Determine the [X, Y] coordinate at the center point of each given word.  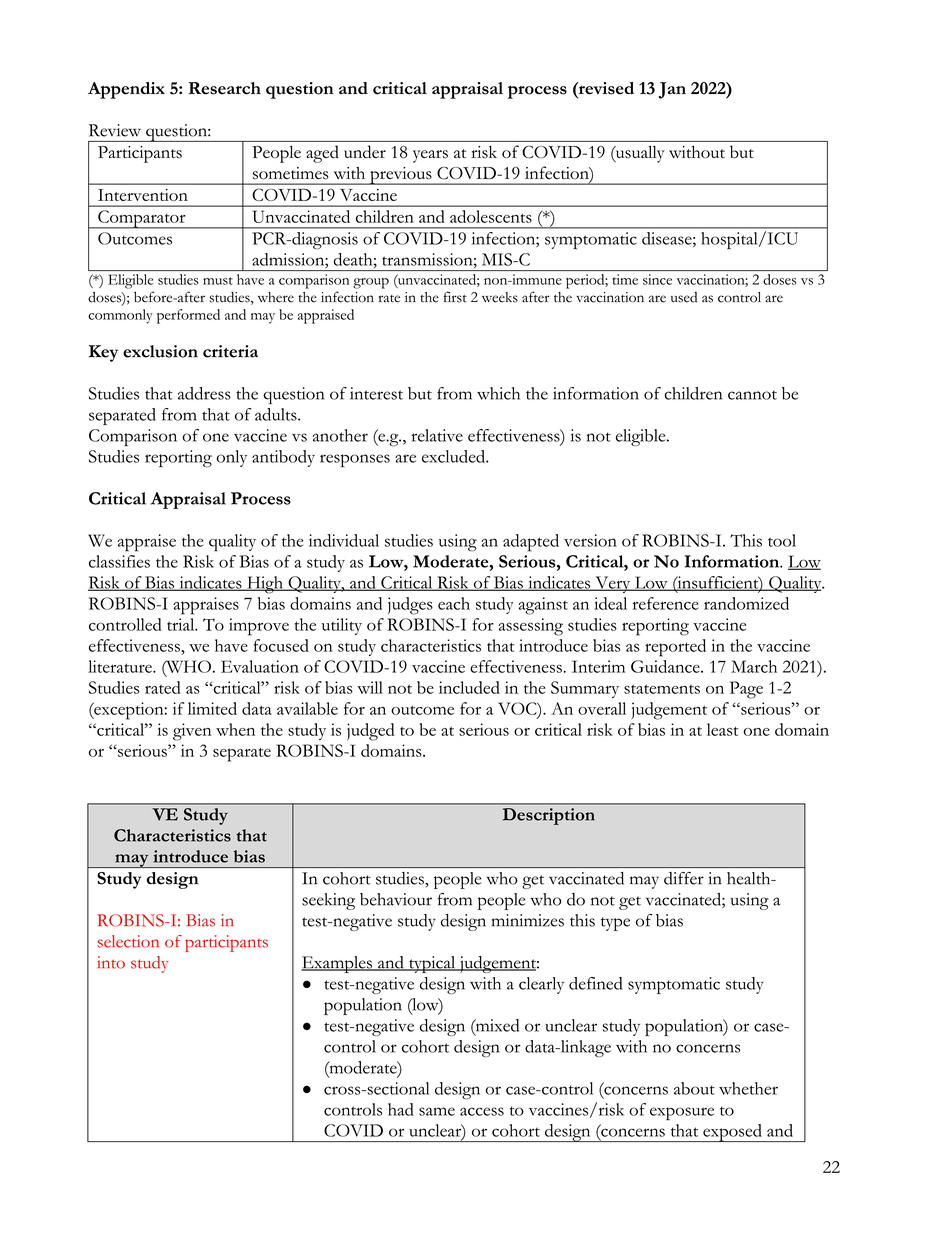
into [111, 962]
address [204, 393]
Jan [672, 90]
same [437, 1111]
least [723, 729]
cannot [752, 395]
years [430, 156]
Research [225, 88]
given [192, 732]
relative [437, 435]
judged [370, 732]
